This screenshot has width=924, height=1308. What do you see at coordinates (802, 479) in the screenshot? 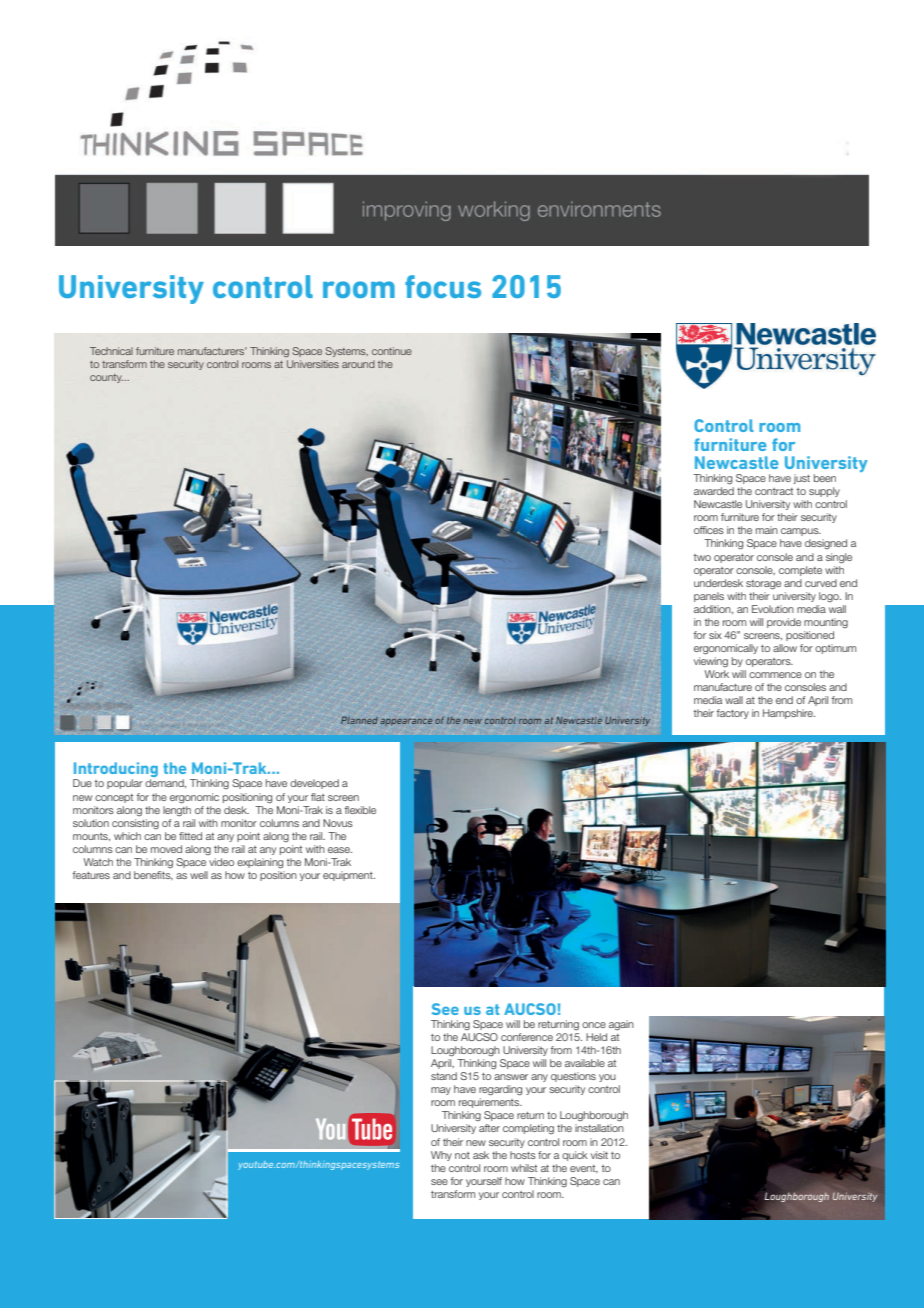
I see `just` at bounding box center [802, 479].
